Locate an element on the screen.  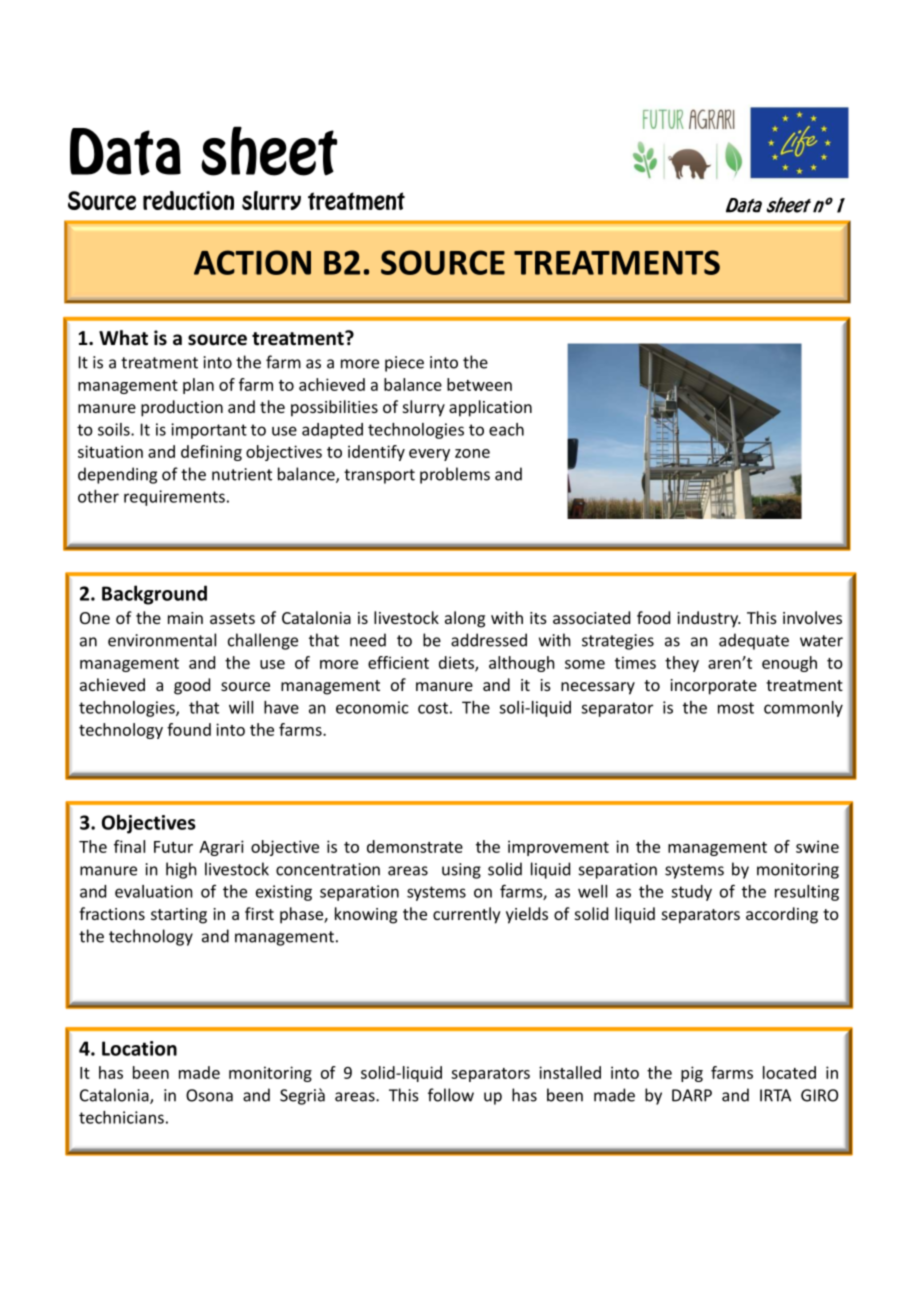
pig is located at coordinates (692, 1074).
